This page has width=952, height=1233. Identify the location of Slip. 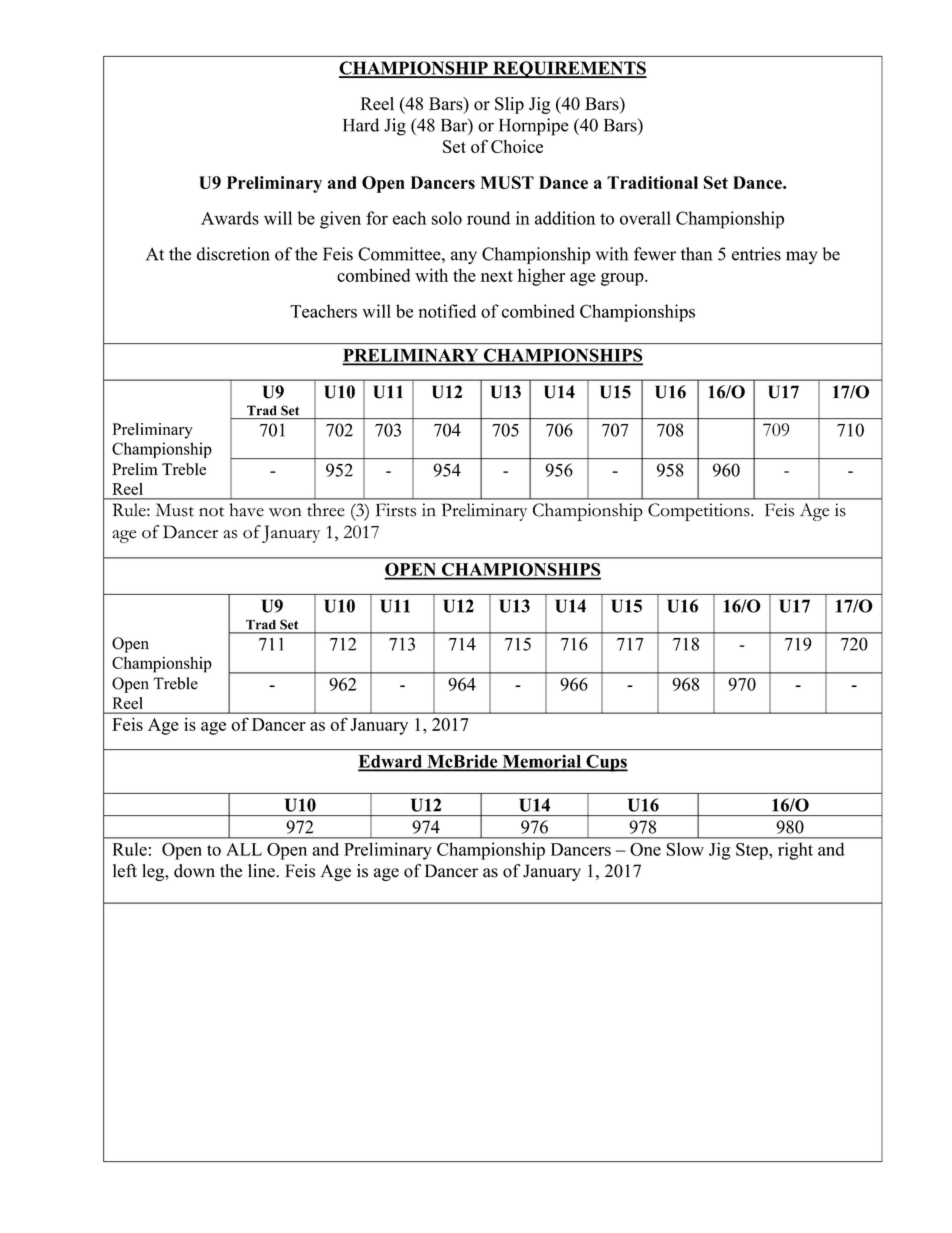
(509, 105).
